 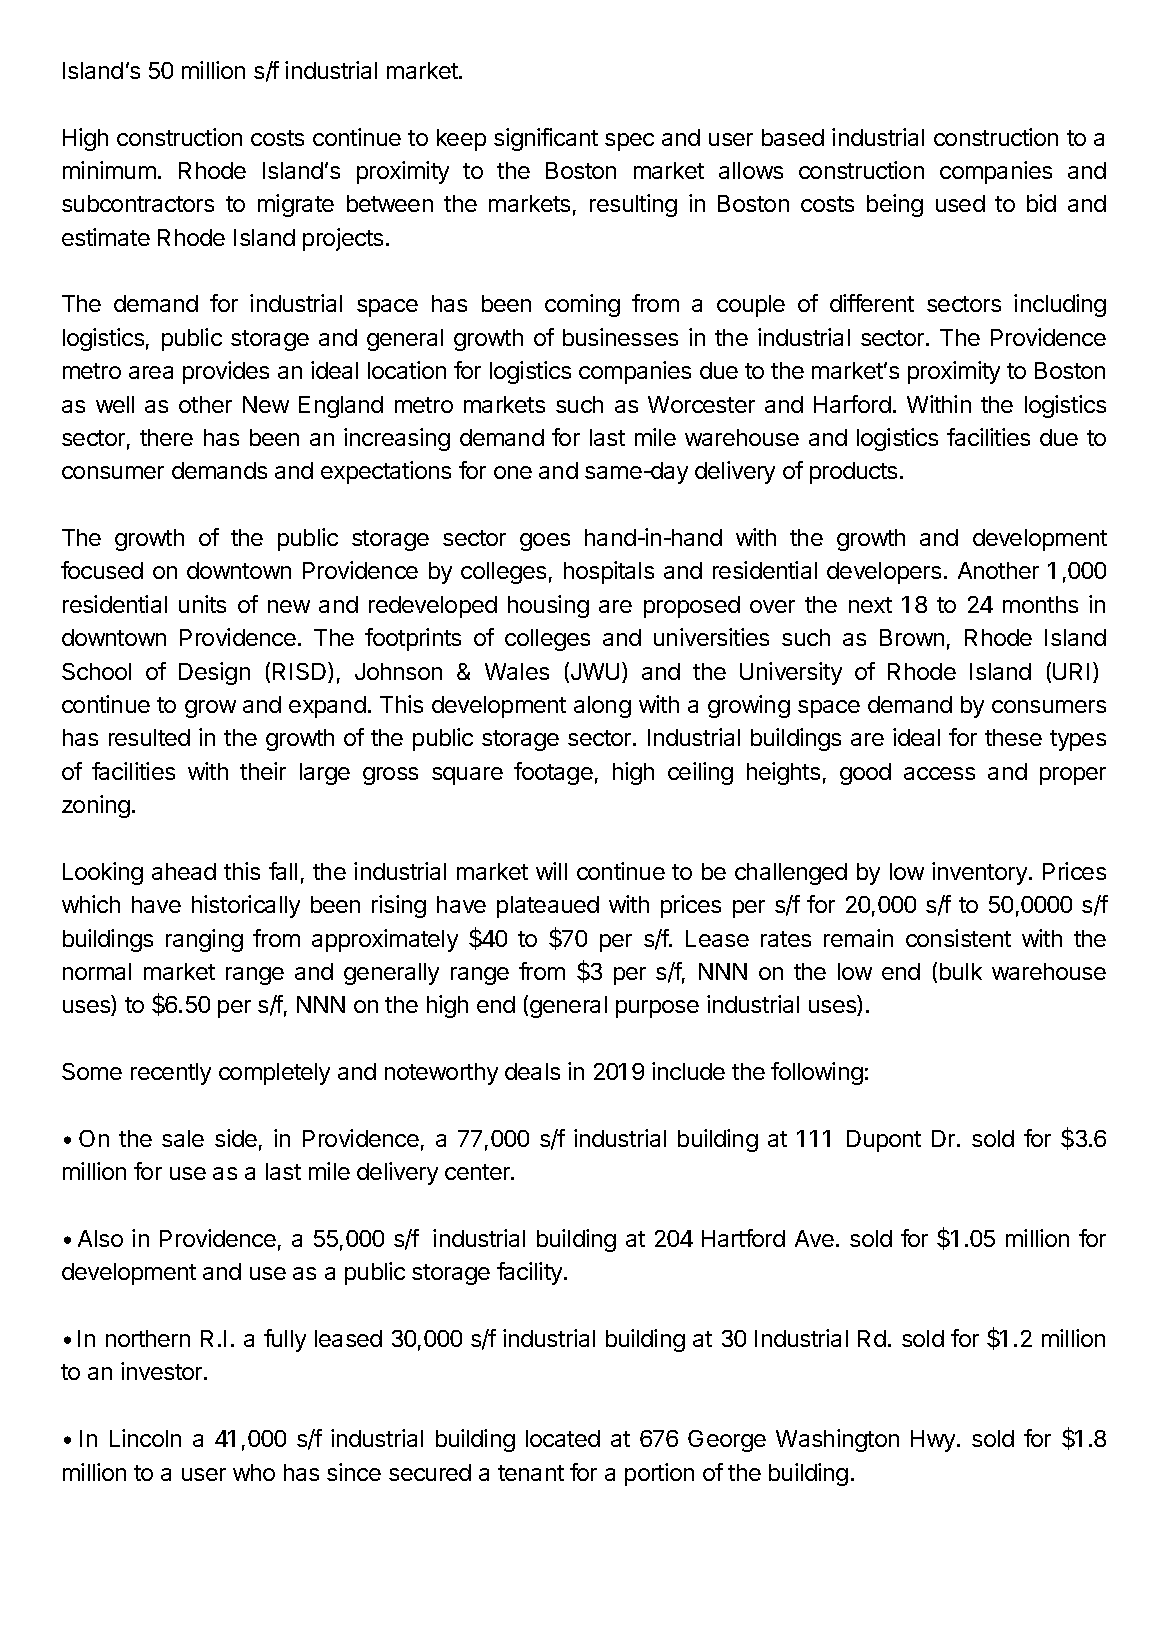 I want to click on Lincoln, so click(x=145, y=1438).
